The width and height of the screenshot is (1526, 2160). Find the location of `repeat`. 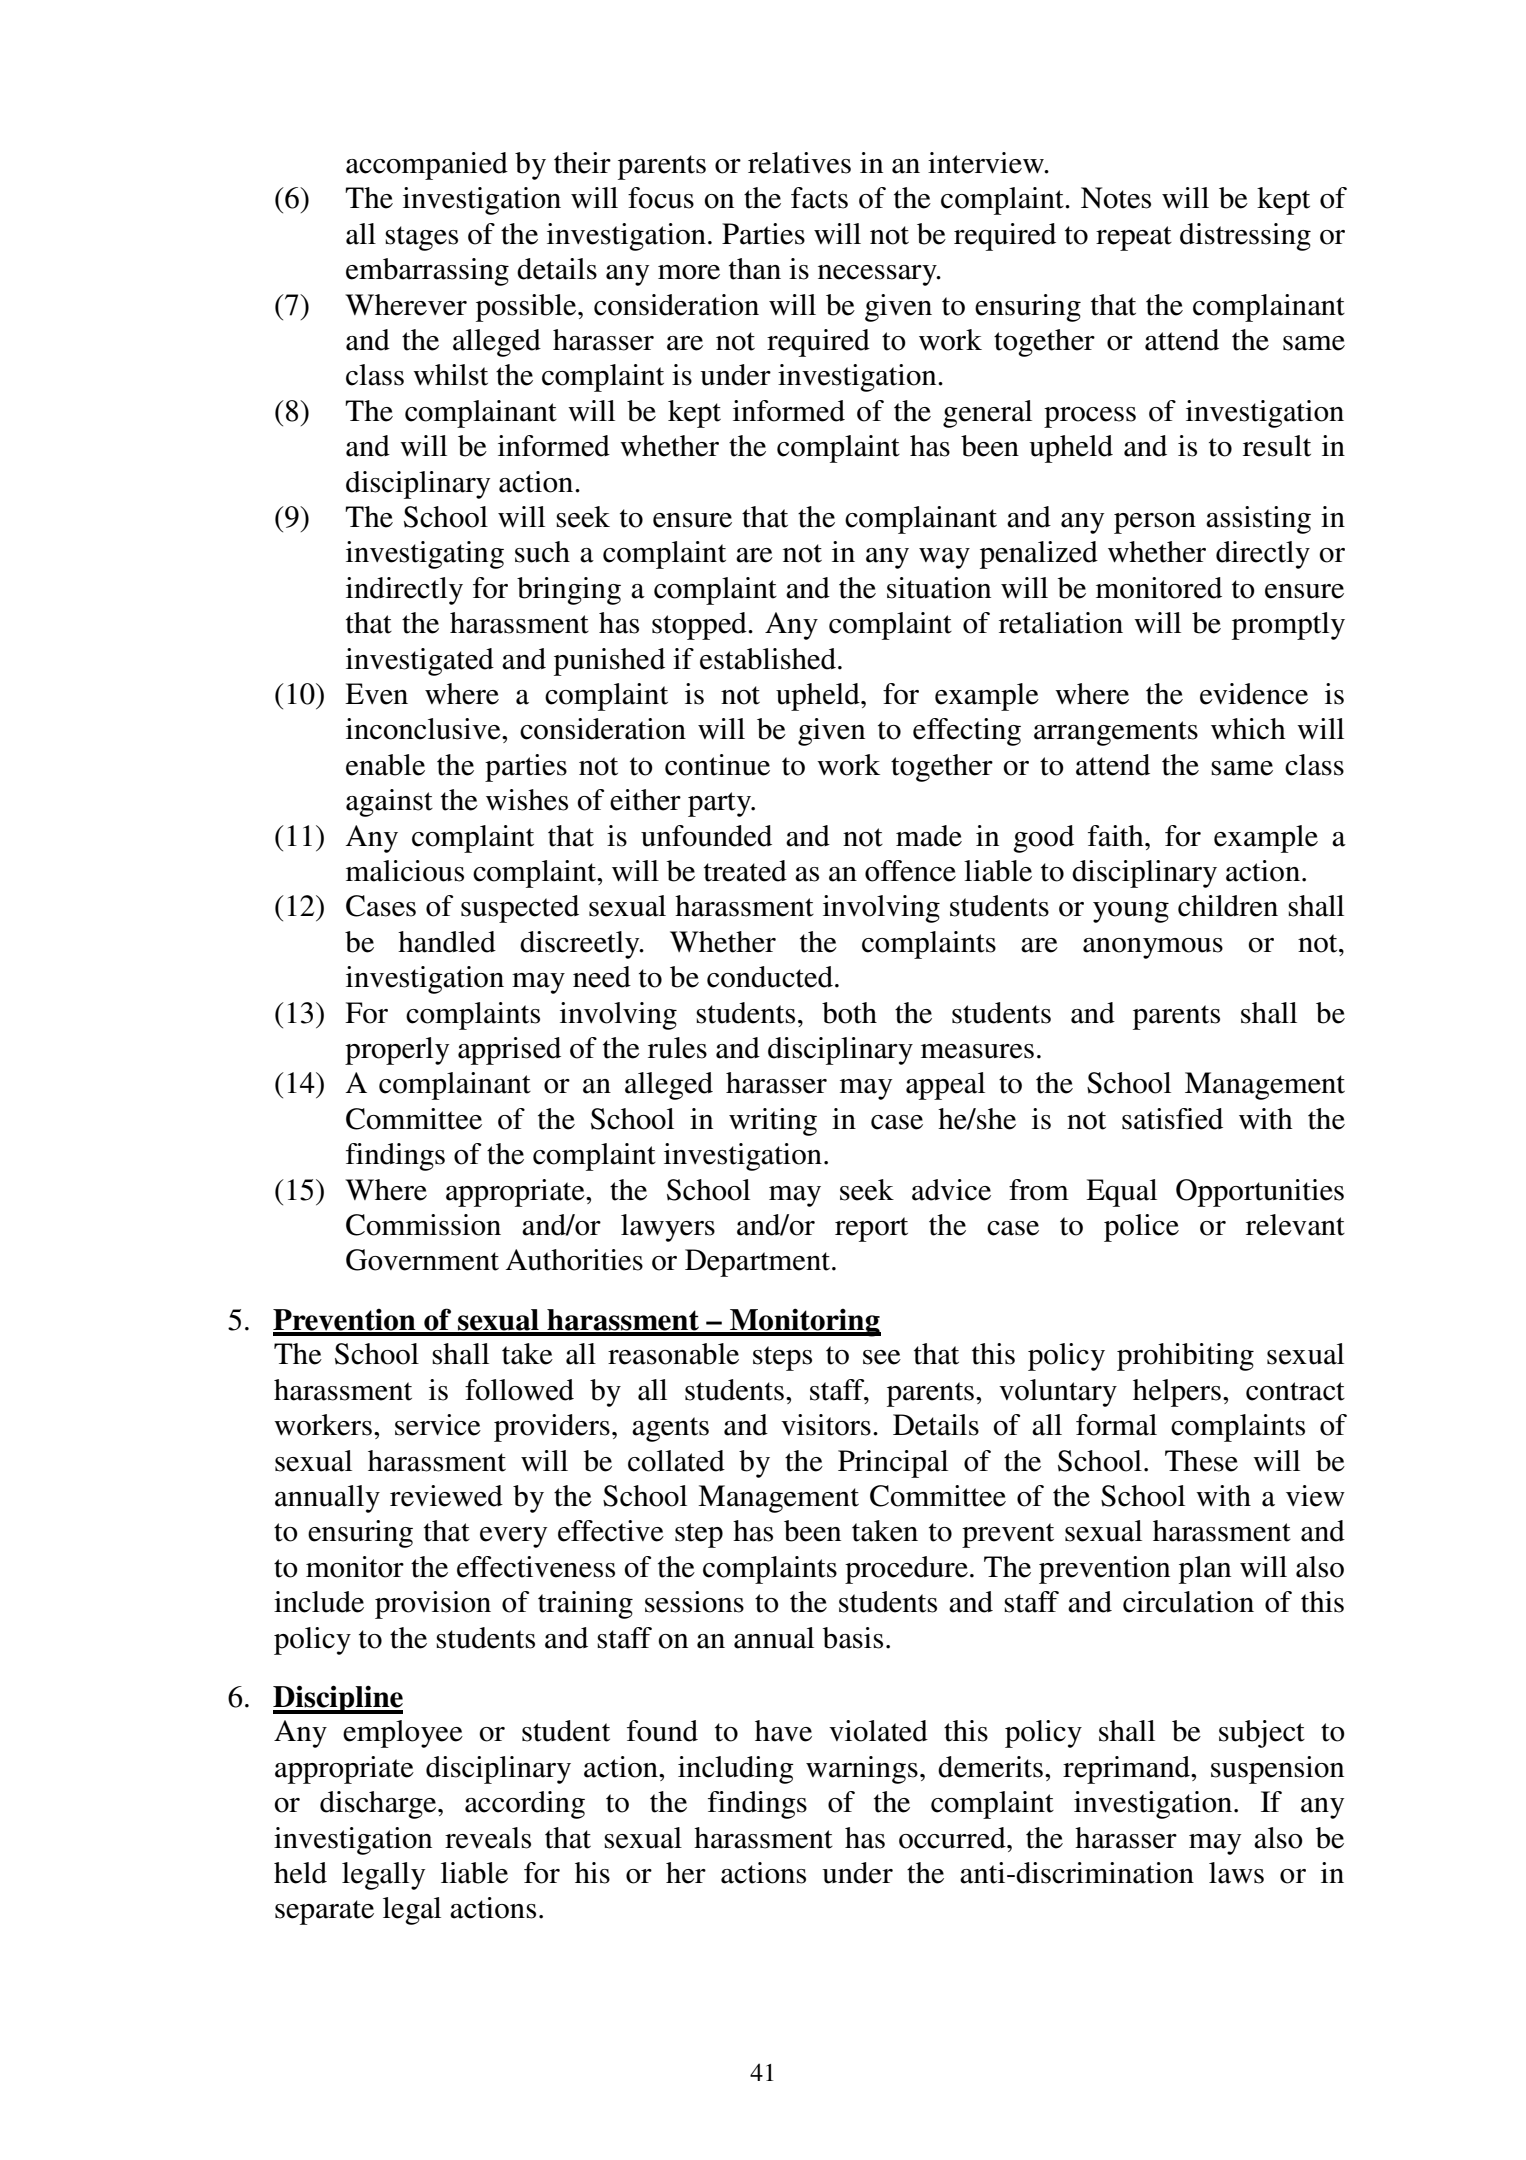

repeat is located at coordinates (1134, 238).
